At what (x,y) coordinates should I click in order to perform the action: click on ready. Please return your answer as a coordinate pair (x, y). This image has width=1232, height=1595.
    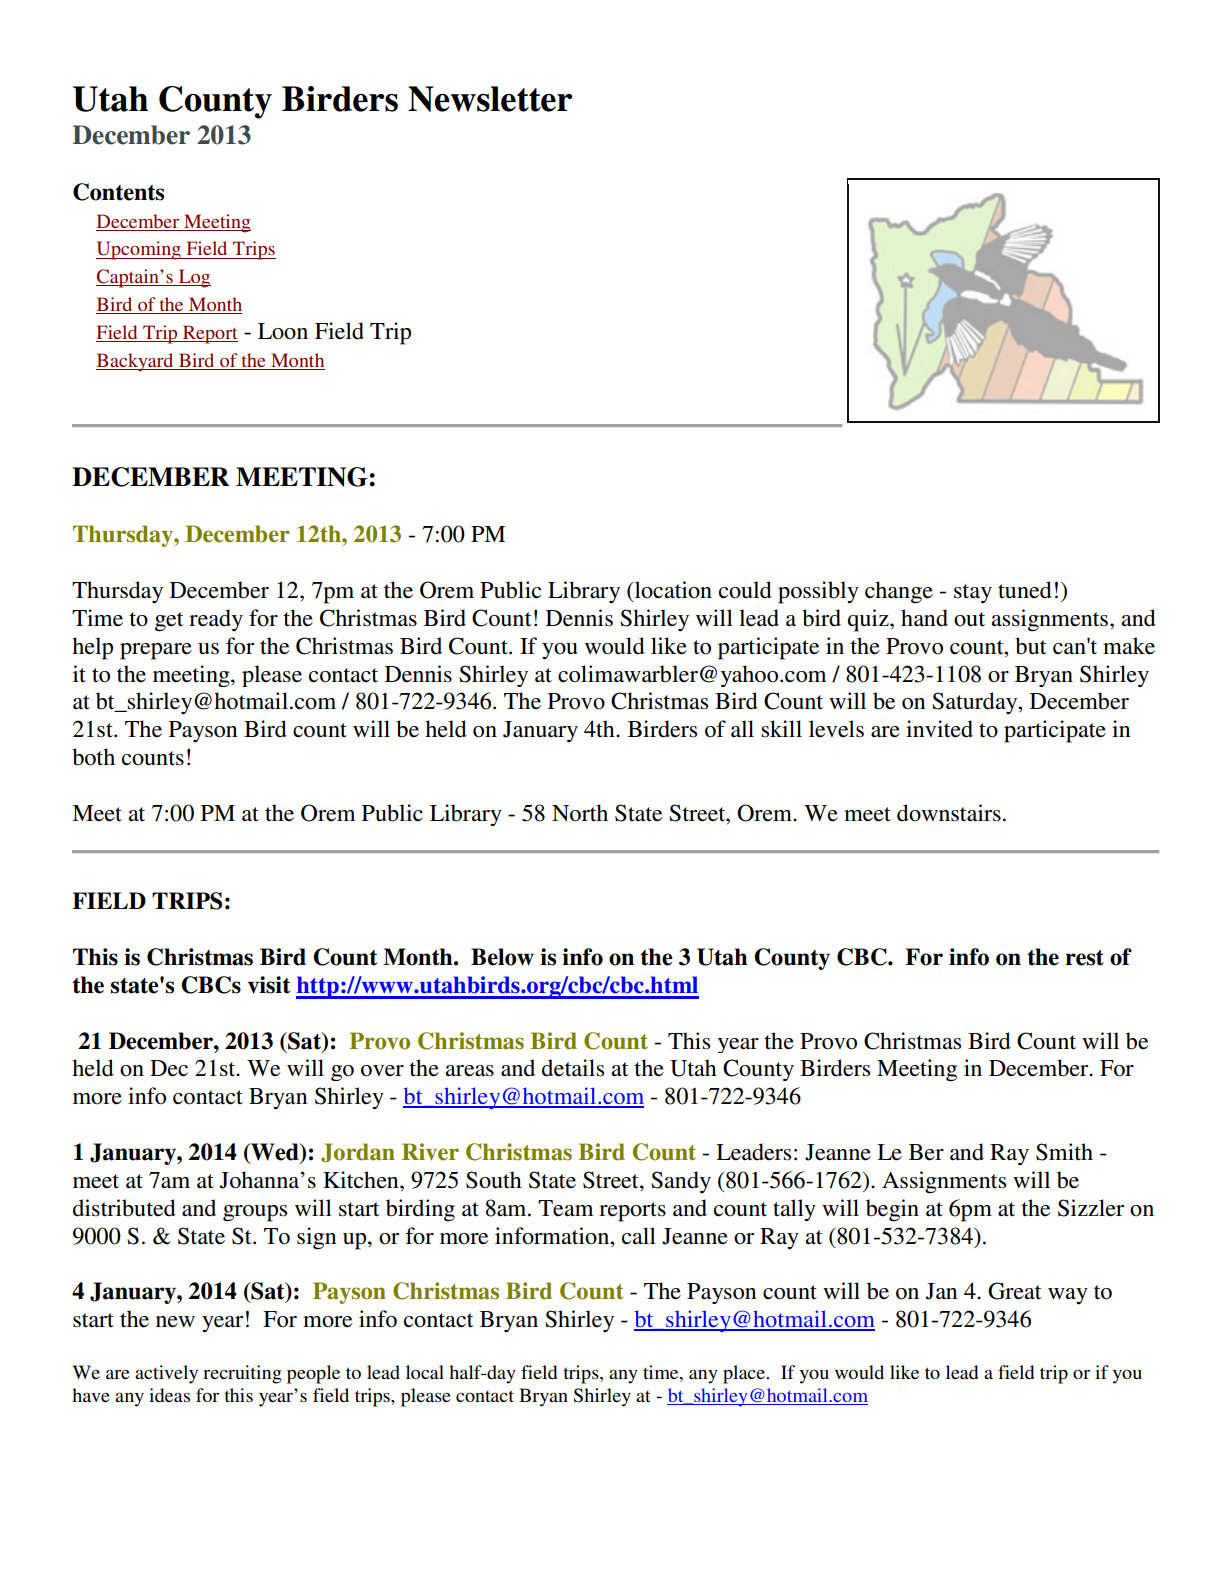
    Looking at the image, I should click on (216, 620).
